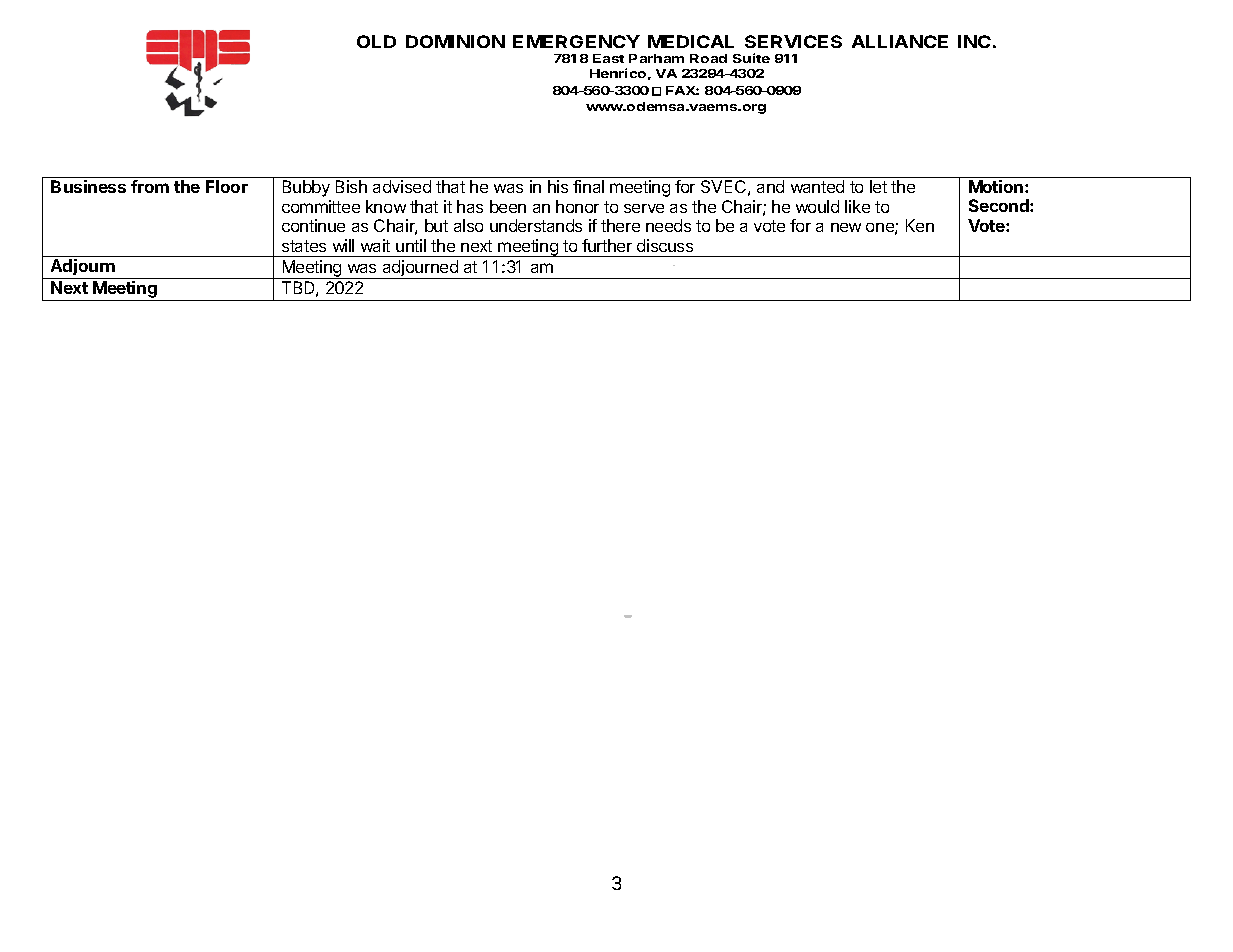  Describe the element at coordinates (376, 41) in the screenshot. I see `OLD` at that location.
